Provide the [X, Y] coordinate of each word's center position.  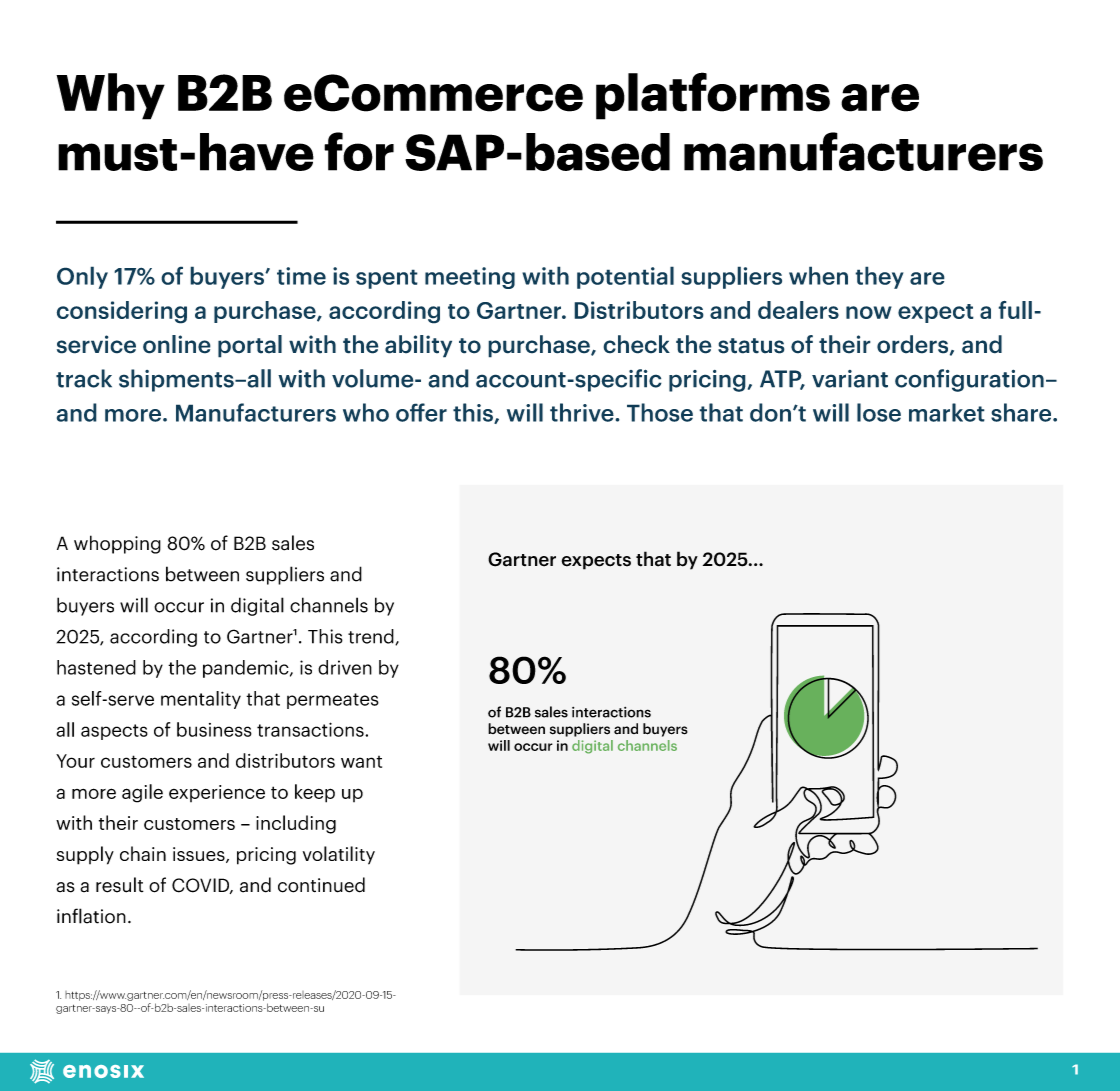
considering [122, 312]
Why [110, 96]
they [879, 277]
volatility [339, 855]
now [869, 312]
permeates [333, 701]
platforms [713, 96]
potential [625, 277]
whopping [117, 544]
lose [879, 412]
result [120, 885]
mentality [201, 700]
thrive [583, 412]
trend [372, 637]
